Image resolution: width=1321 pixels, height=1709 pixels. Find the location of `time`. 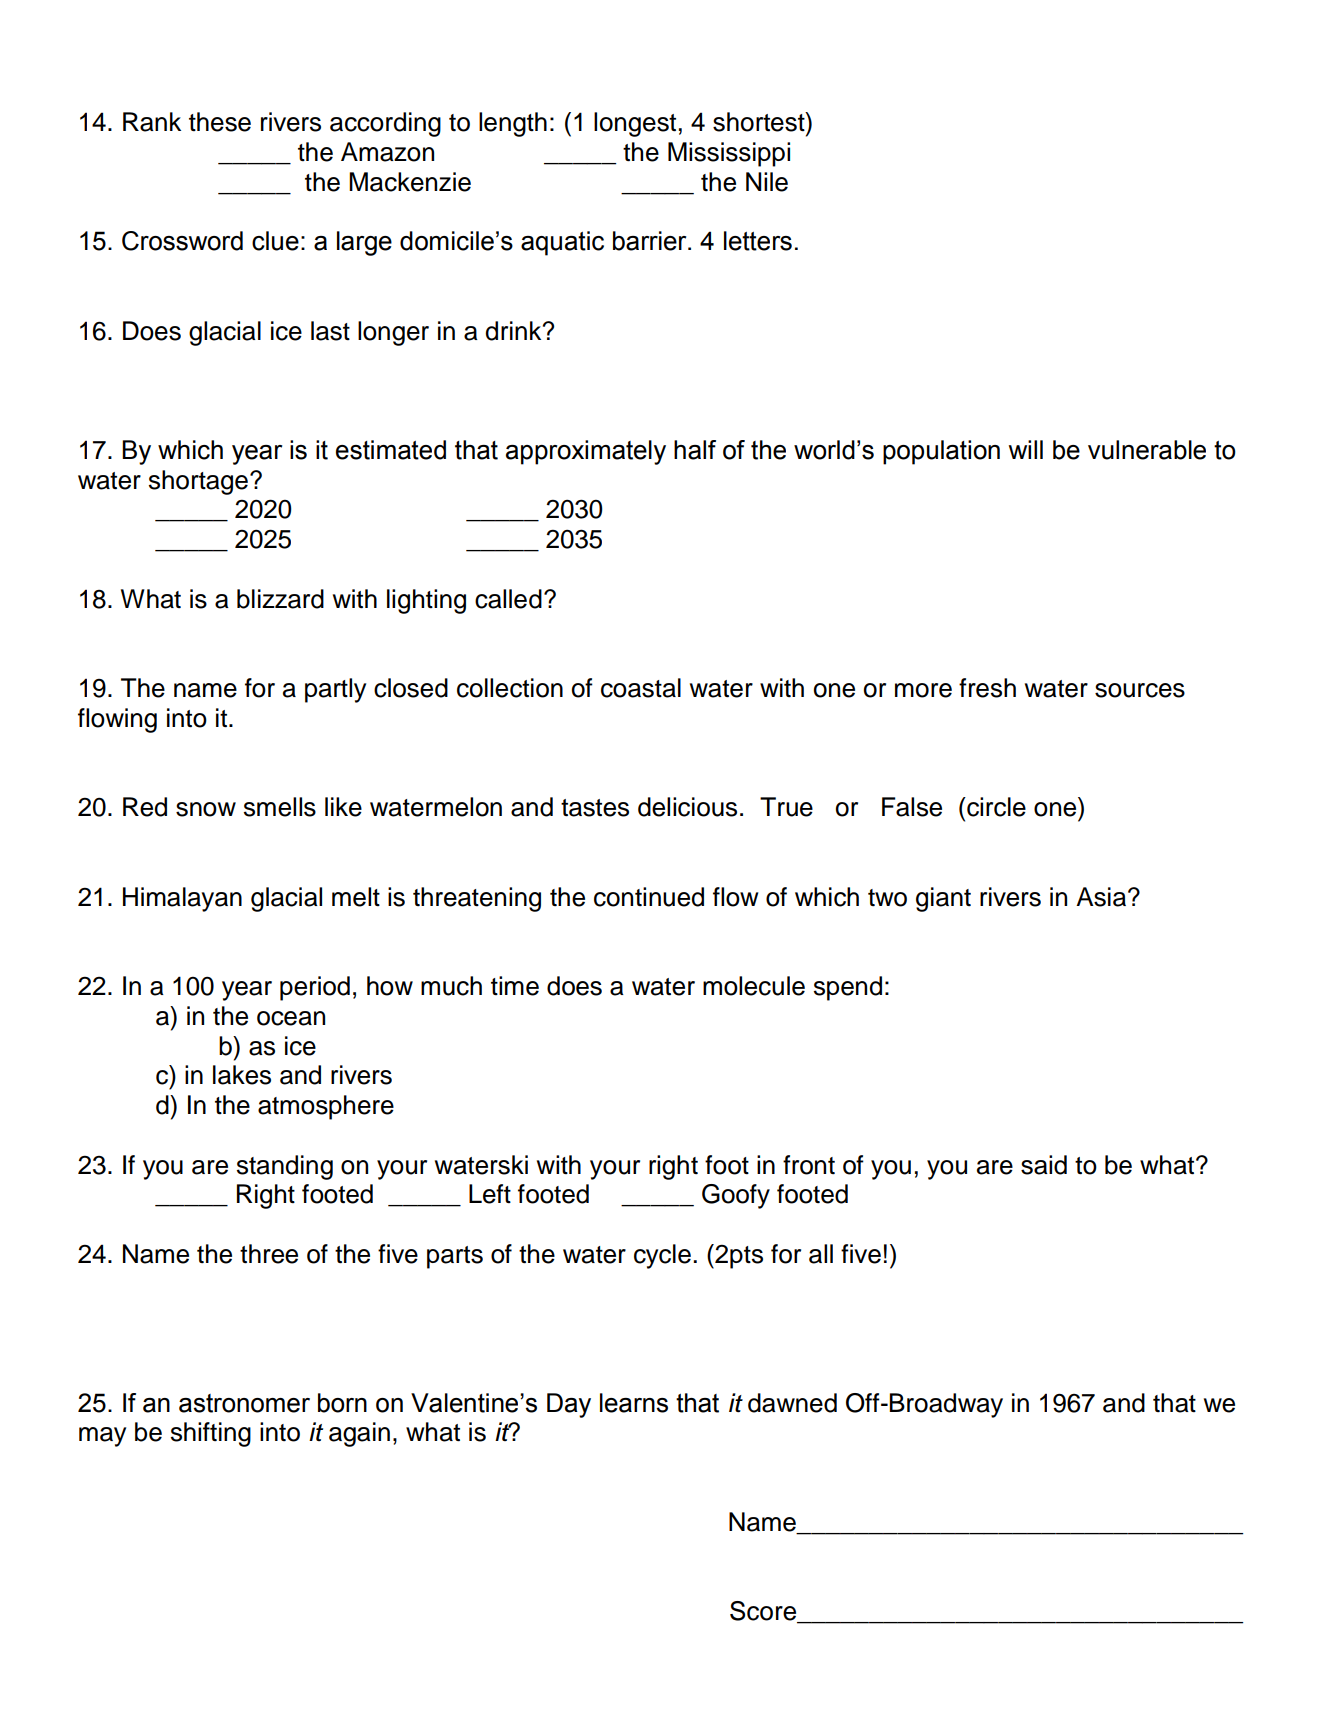

time is located at coordinates (515, 986).
